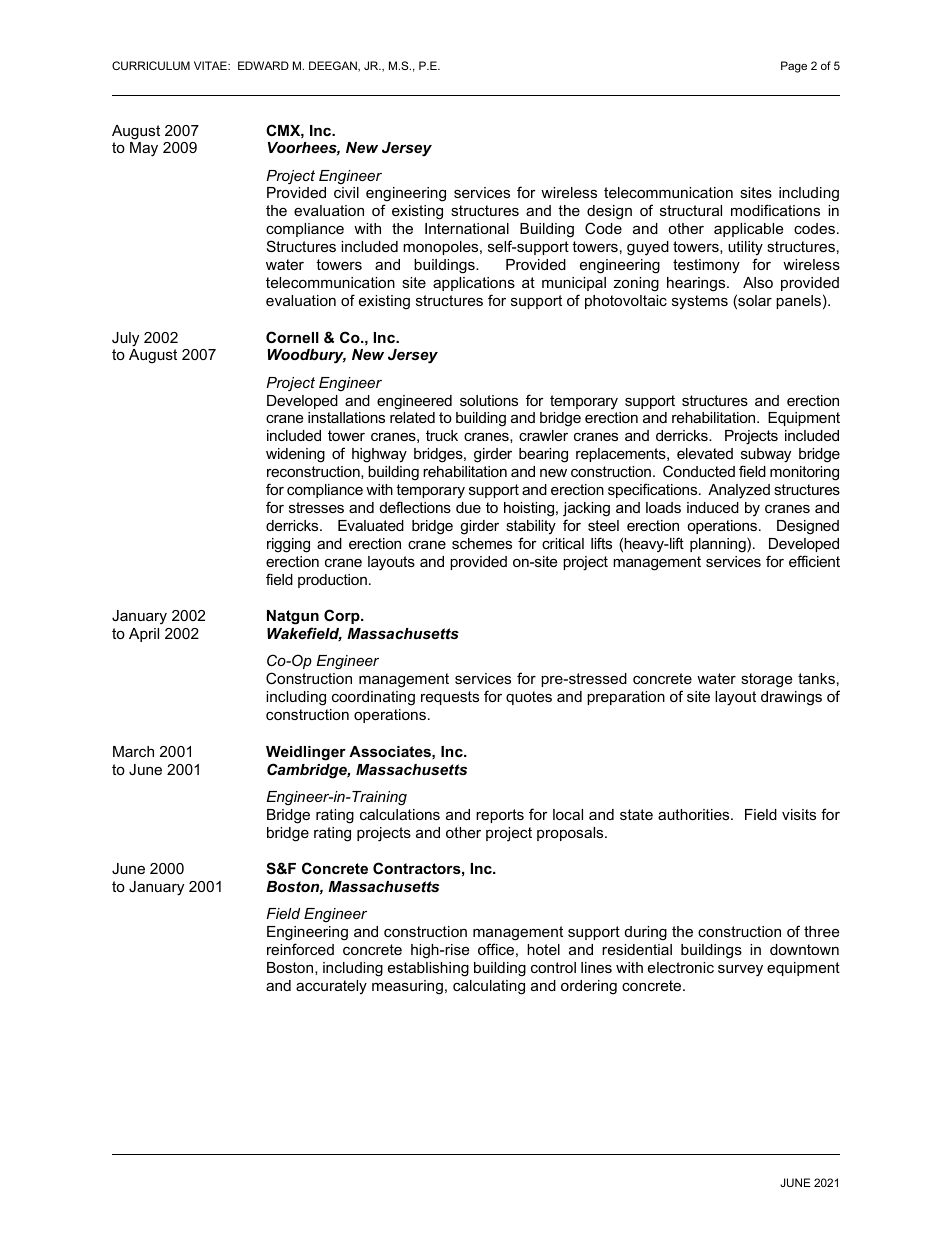  Describe the element at coordinates (794, 67) in the screenshot. I see `Page` at that location.
